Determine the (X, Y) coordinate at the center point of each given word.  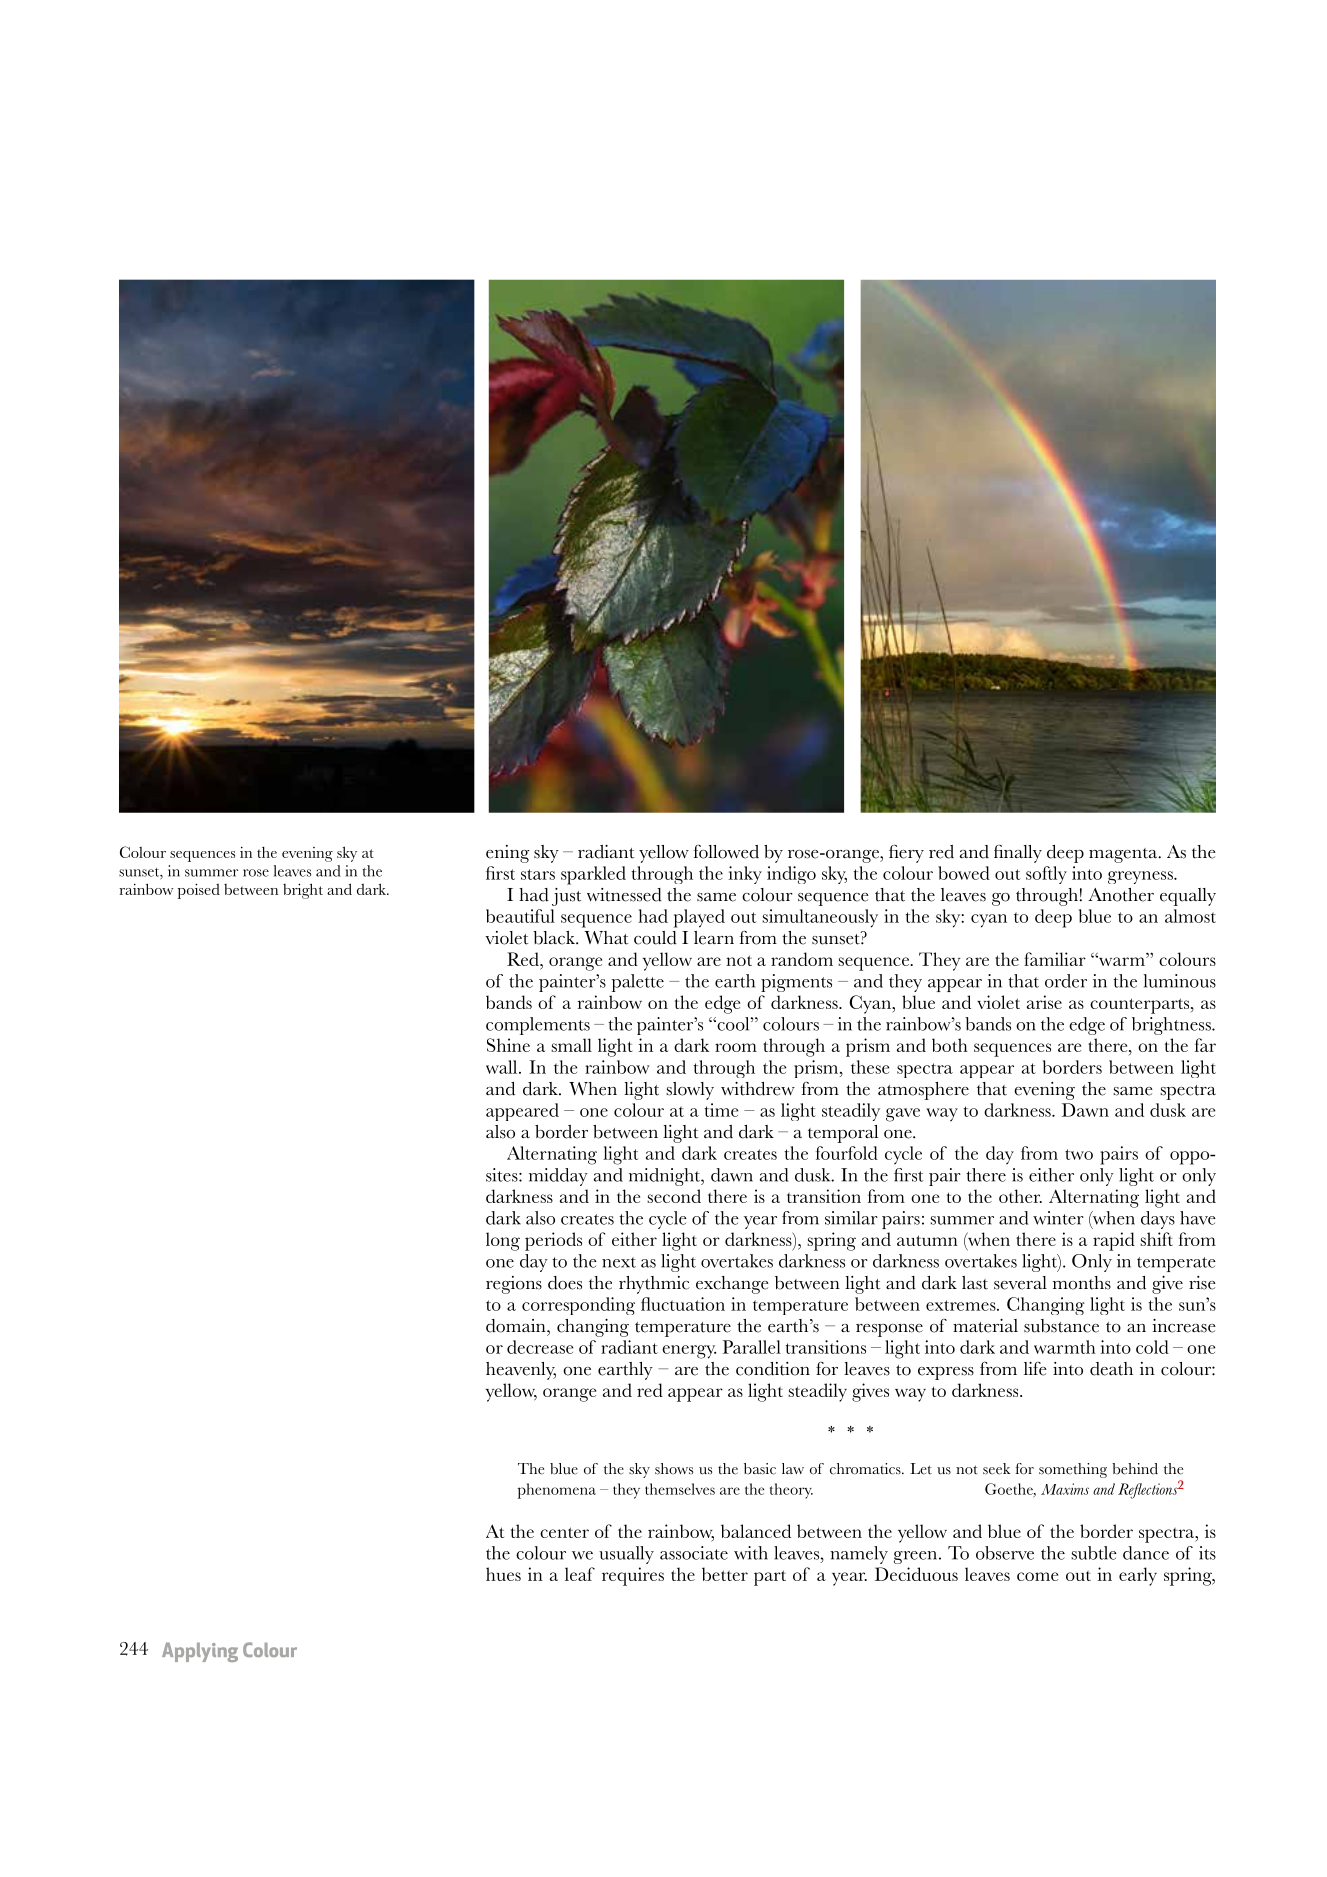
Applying (200, 1652)
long (503, 1241)
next (619, 1262)
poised (198, 891)
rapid (1114, 1241)
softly (1046, 875)
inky (745, 875)
